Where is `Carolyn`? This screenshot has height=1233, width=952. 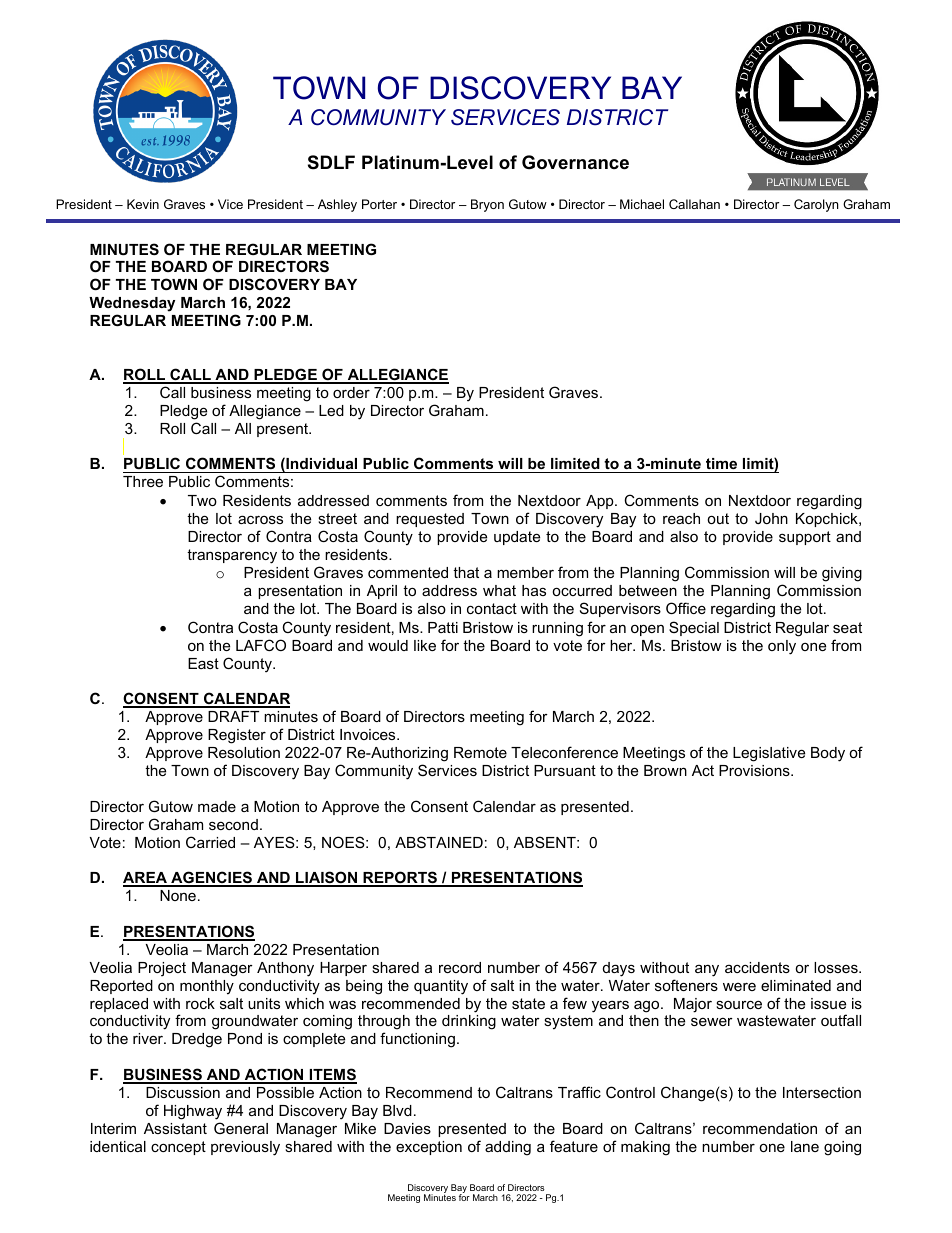 Carolyn is located at coordinates (816, 205).
